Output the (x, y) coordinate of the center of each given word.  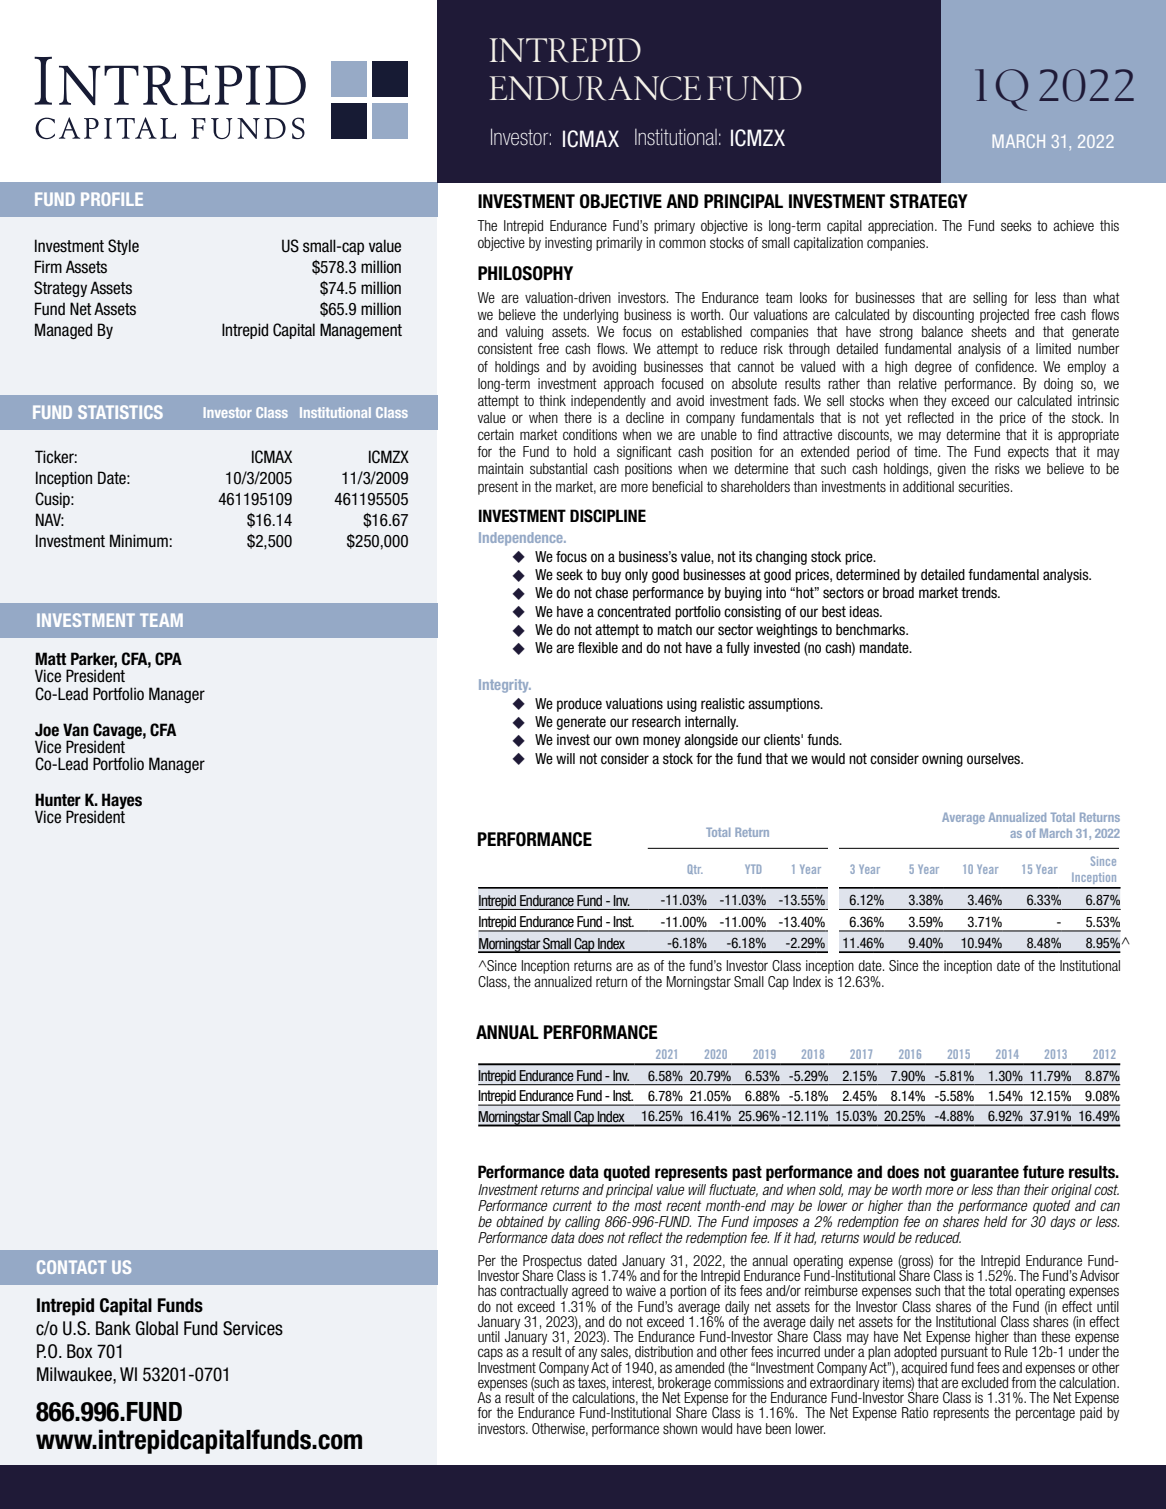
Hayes (122, 802)
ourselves (995, 759)
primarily (619, 244)
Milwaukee (75, 1374)
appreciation (902, 227)
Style (123, 247)
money (662, 742)
